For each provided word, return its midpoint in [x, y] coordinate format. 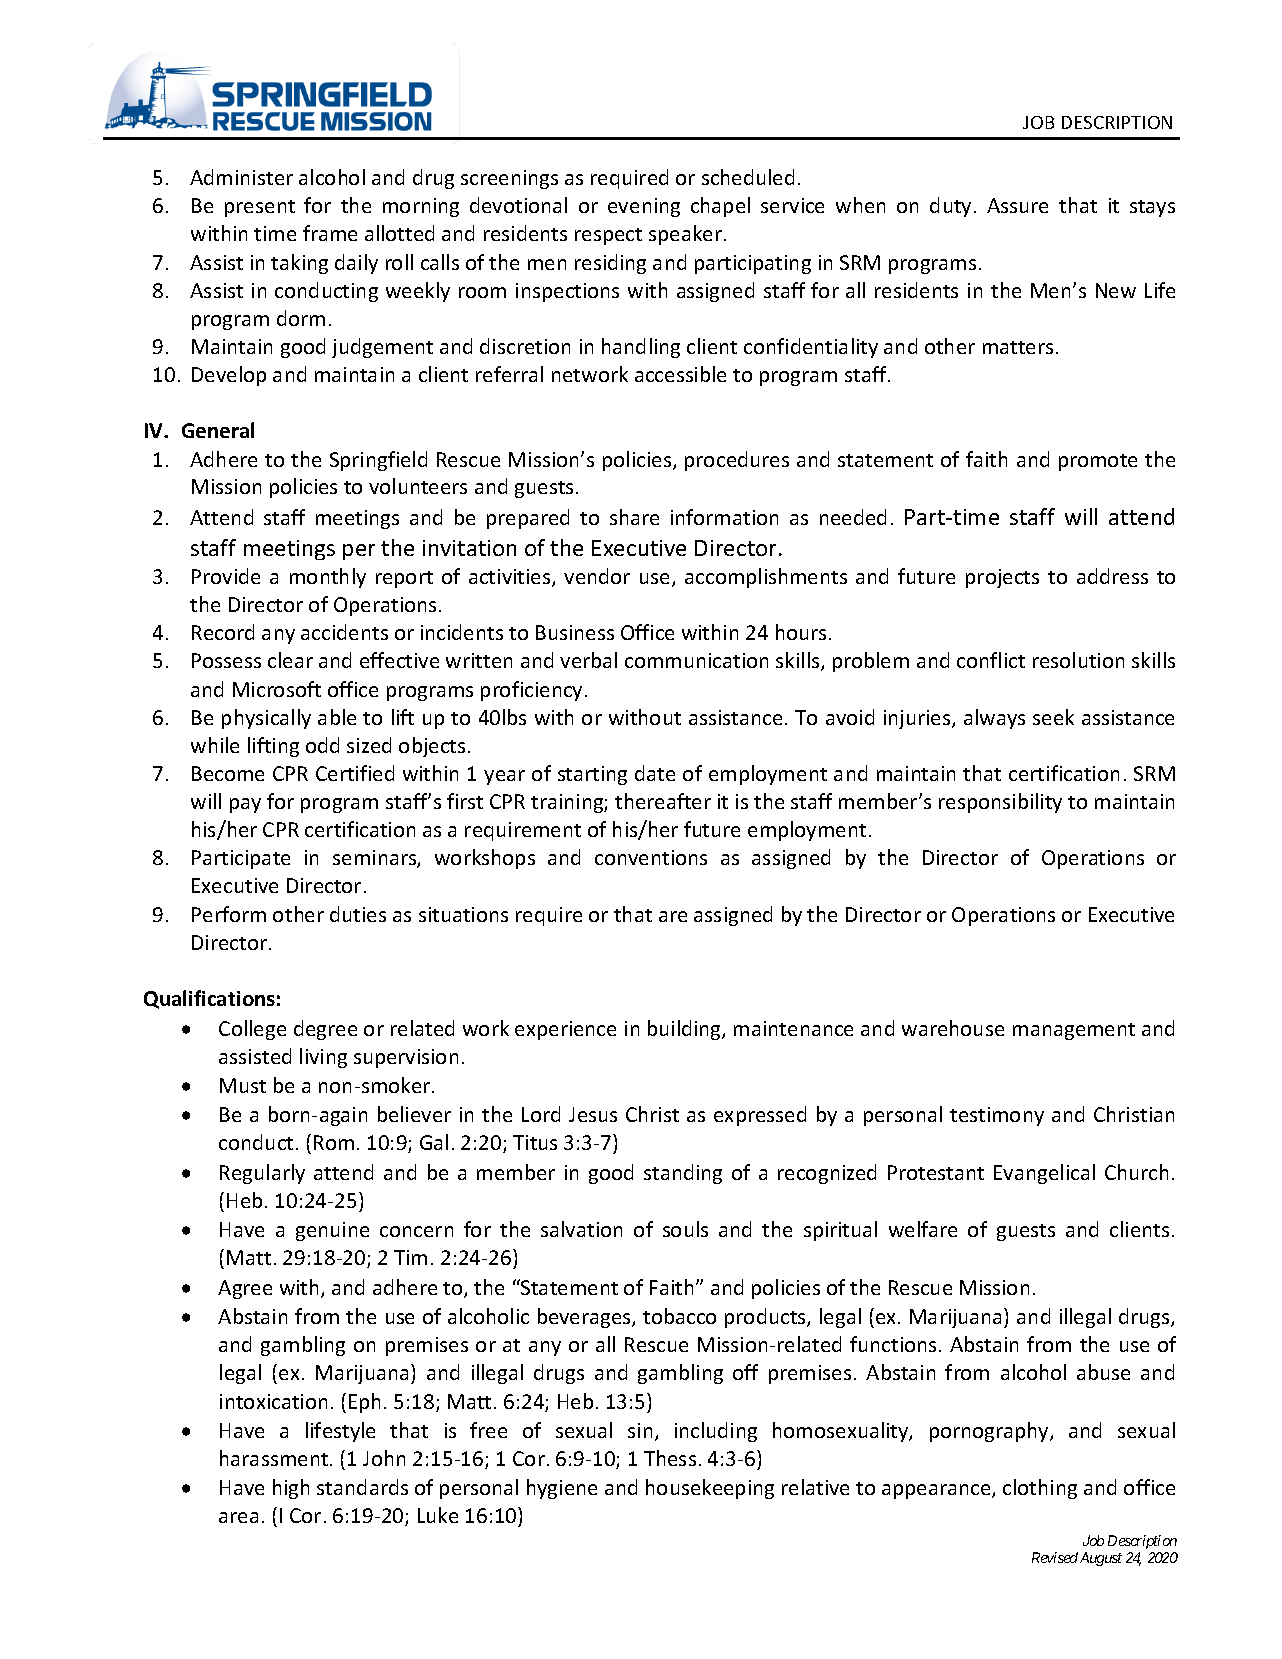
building [685, 1030]
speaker [685, 235]
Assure [1017, 205]
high [291, 1489]
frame [330, 233]
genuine [332, 1231]
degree [325, 1030]
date [655, 773]
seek [1053, 717]
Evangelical [1044, 1174]
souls [685, 1229]
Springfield [378, 461]
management [1074, 1031]
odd [322, 745]
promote [1098, 462]
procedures [737, 461]
